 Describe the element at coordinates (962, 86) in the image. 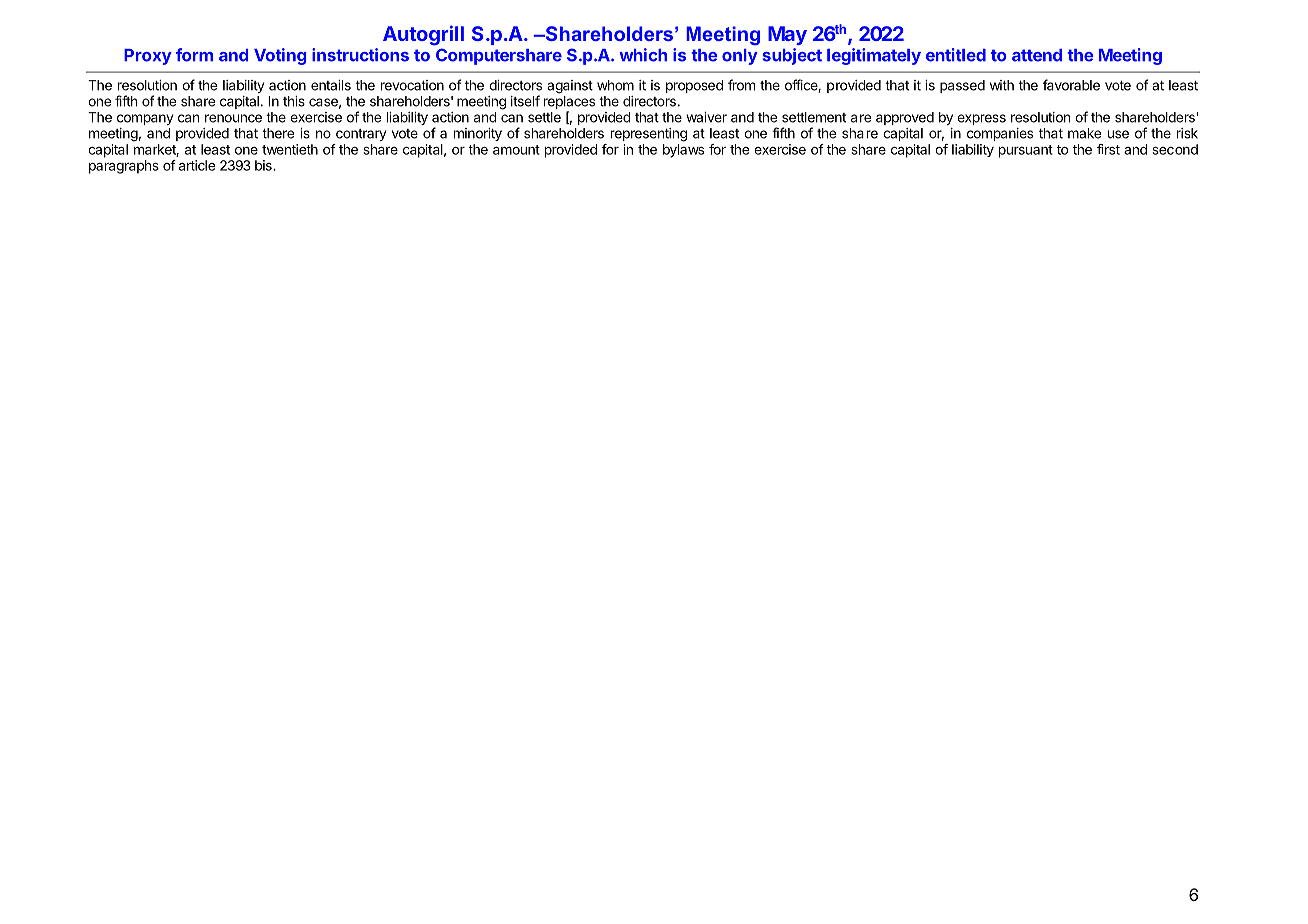

I see `passed` at that location.
